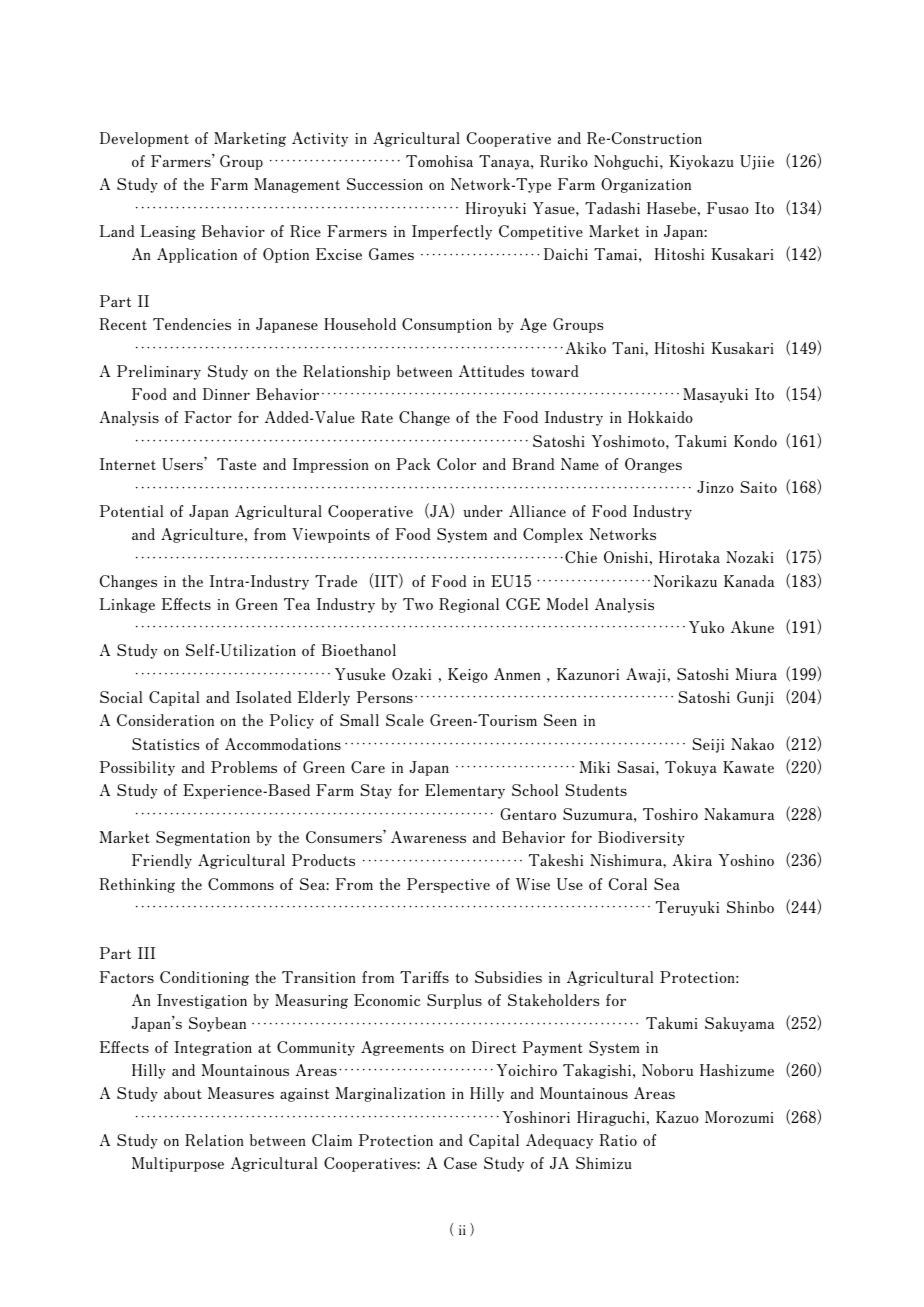 The height and width of the screenshot is (1307, 924). What do you see at coordinates (465, 791) in the screenshot?
I see `Elementary` at bounding box center [465, 791].
